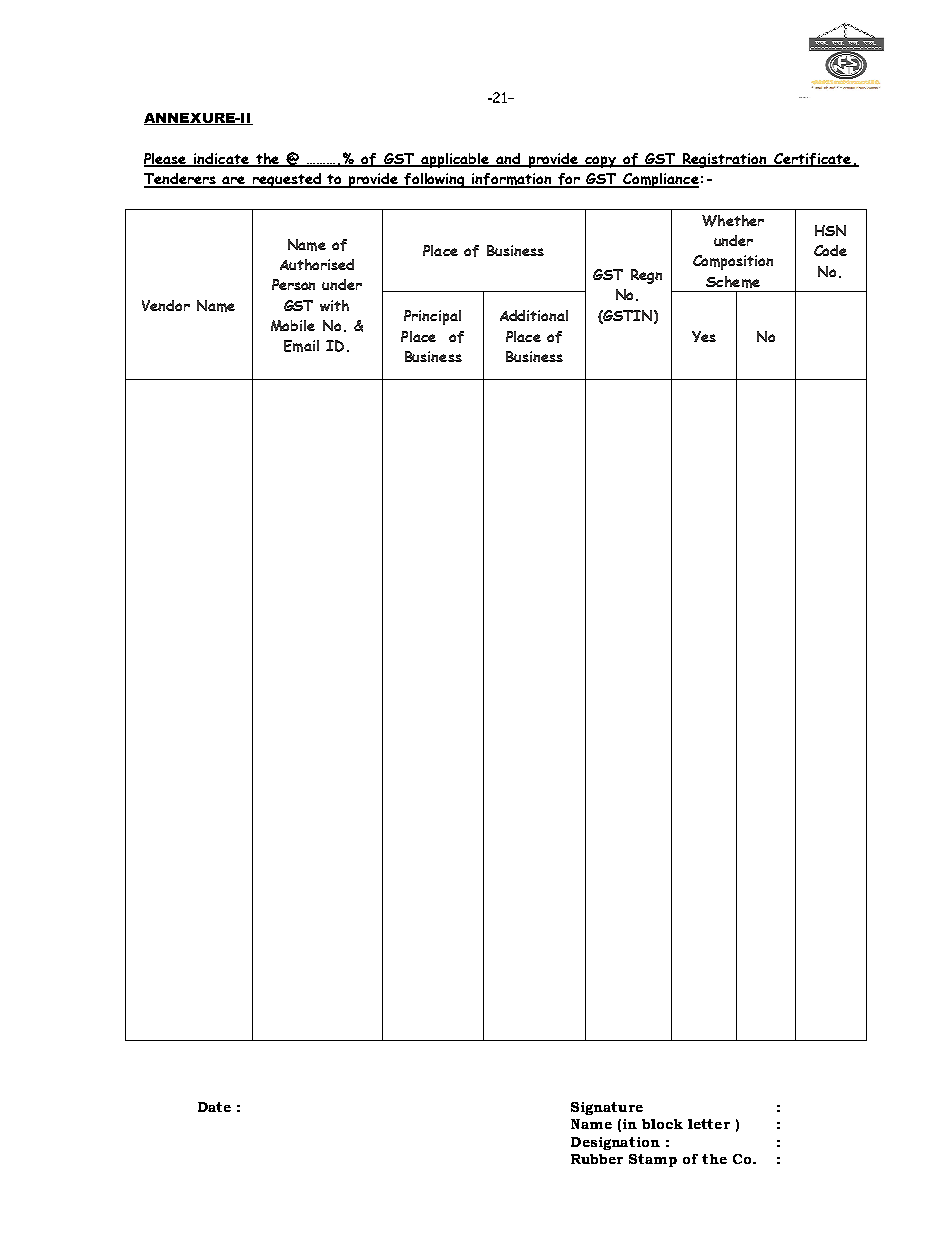 This screenshot has width=952, height=1233. Describe the element at coordinates (512, 180) in the screenshot. I see `information` at that location.
